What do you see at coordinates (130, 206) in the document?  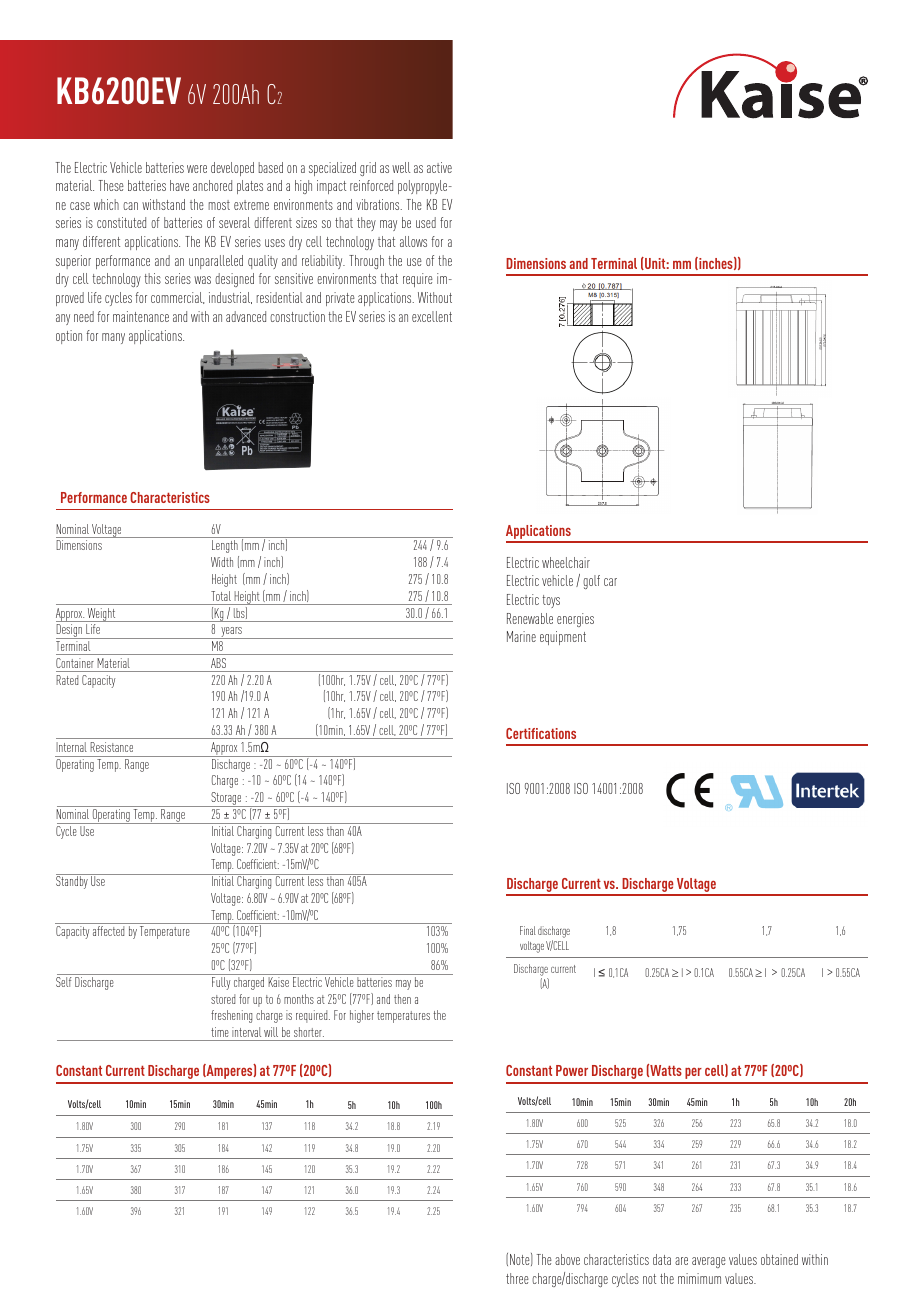 I see `can` at bounding box center [130, 206].
